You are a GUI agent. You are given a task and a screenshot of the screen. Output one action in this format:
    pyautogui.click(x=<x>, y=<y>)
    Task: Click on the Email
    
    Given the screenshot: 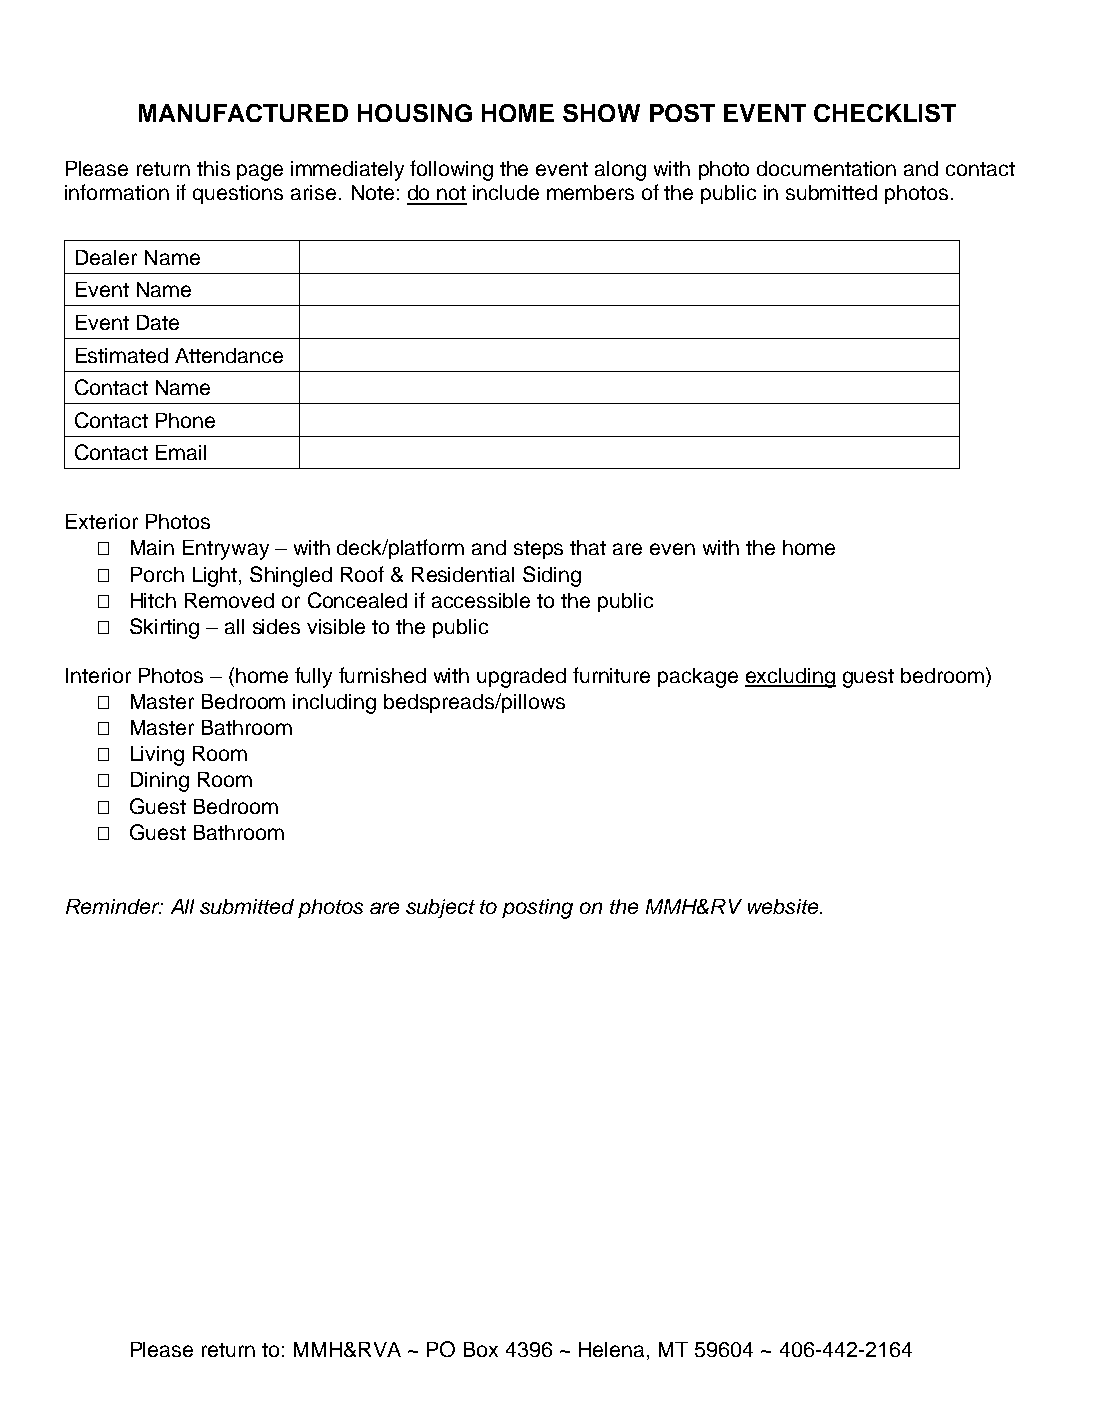 What is the action you would take?
    pyautogui.click(x=181, y=452)
